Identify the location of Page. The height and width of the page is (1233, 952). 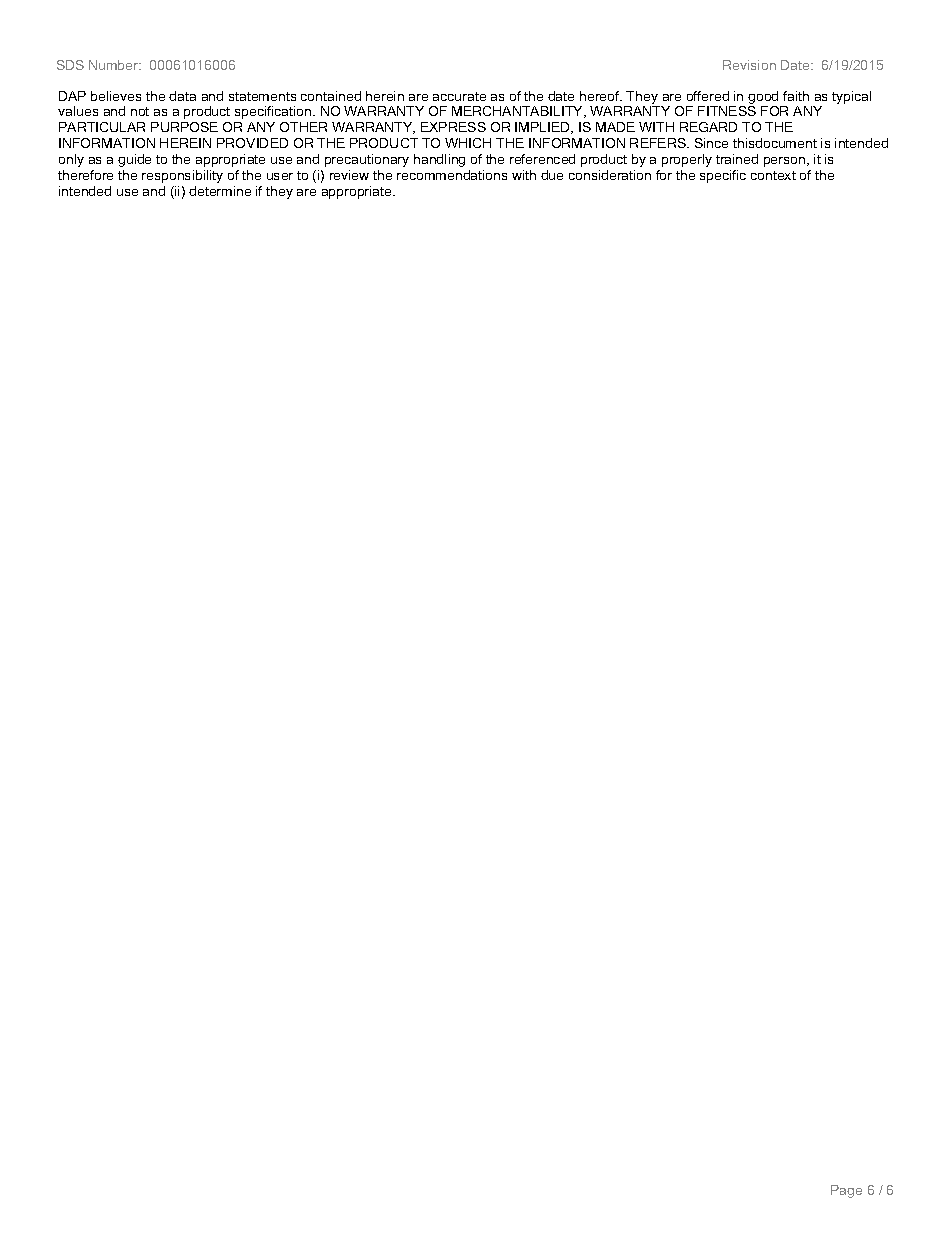
(846, 1191).
